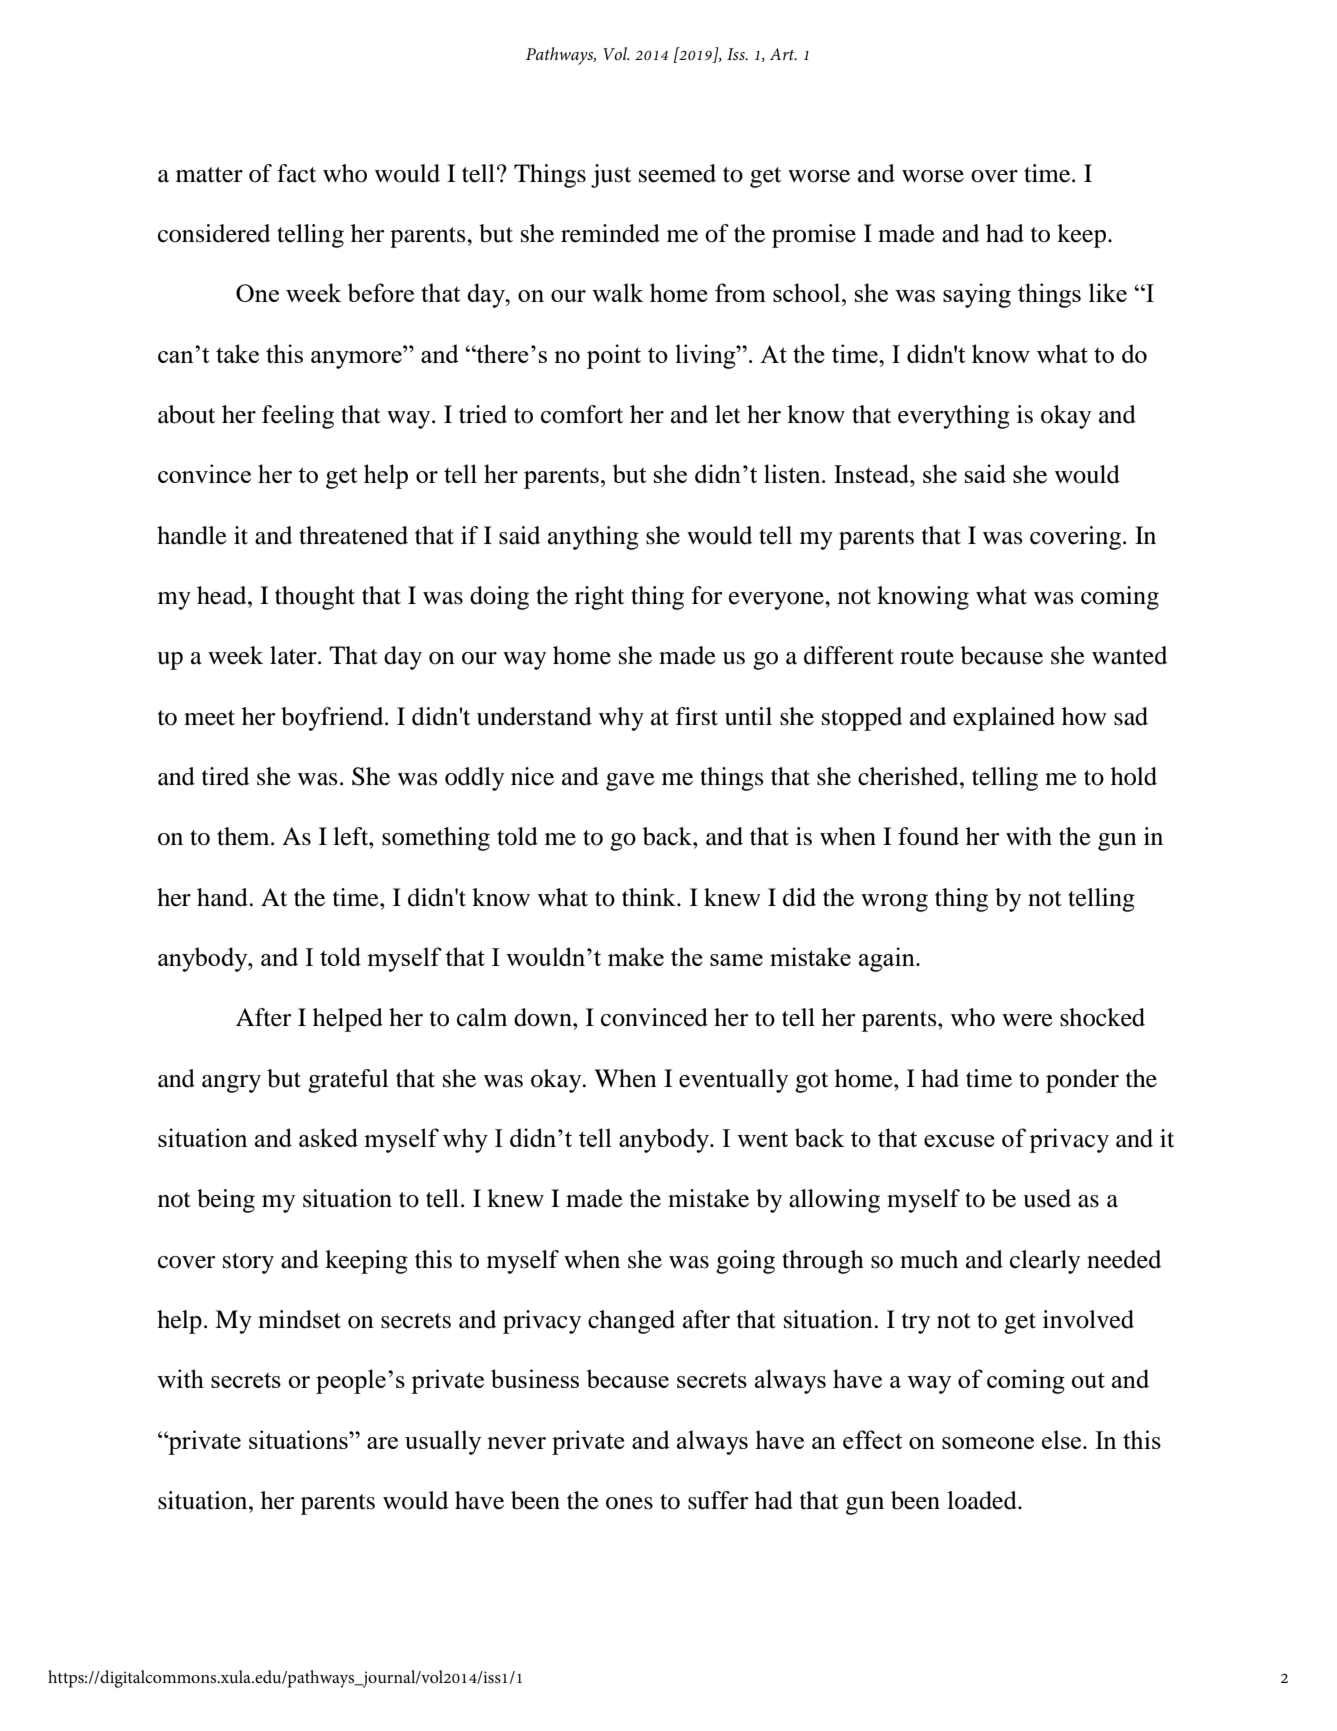  What do you see at coordinates (783, 54) in the screenshot?
I see `Art` at bounding box center [783, 54].
